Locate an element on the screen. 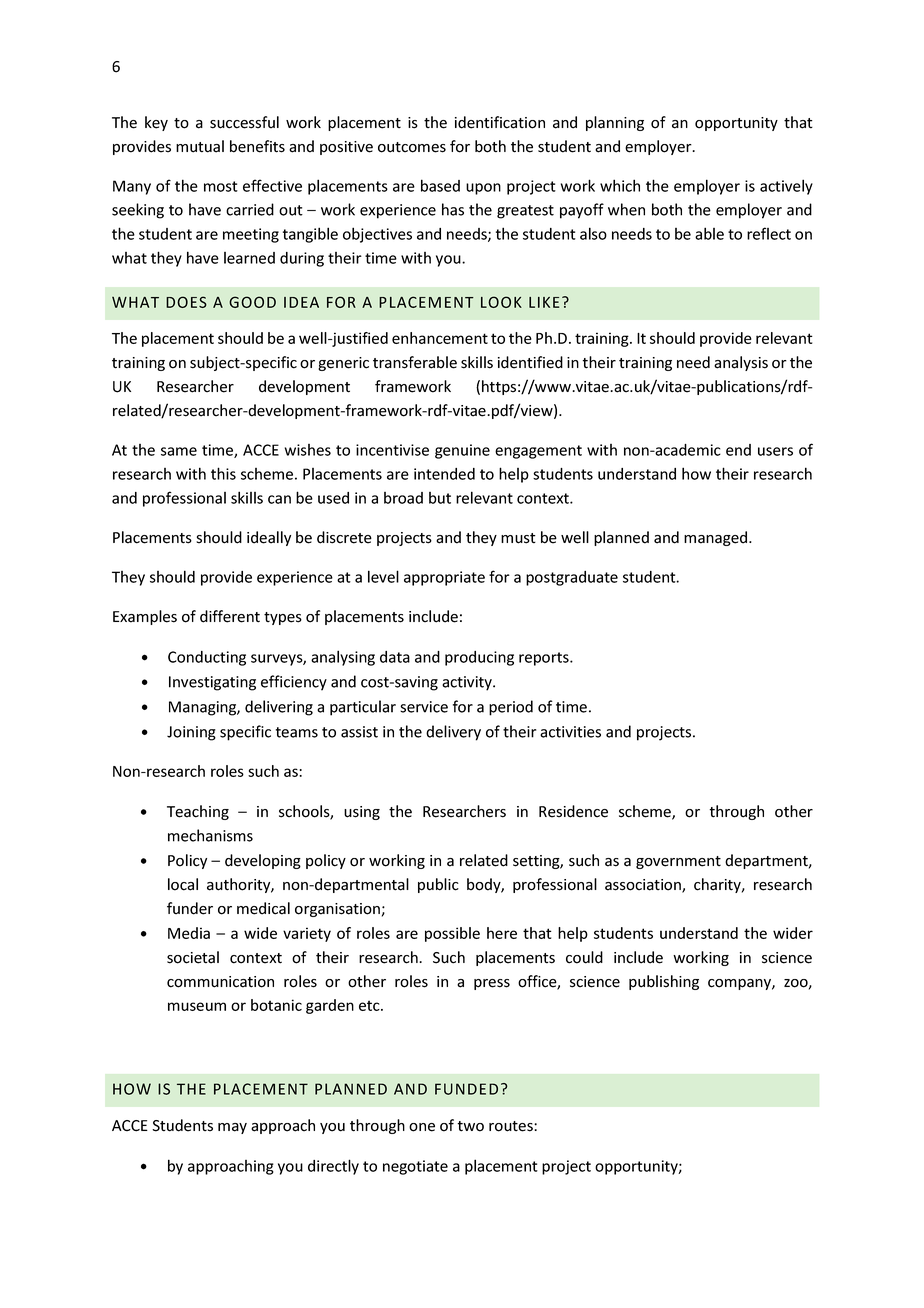 This screenshot has width=924, height=1308. managed is located at coordinates (717, 538).
